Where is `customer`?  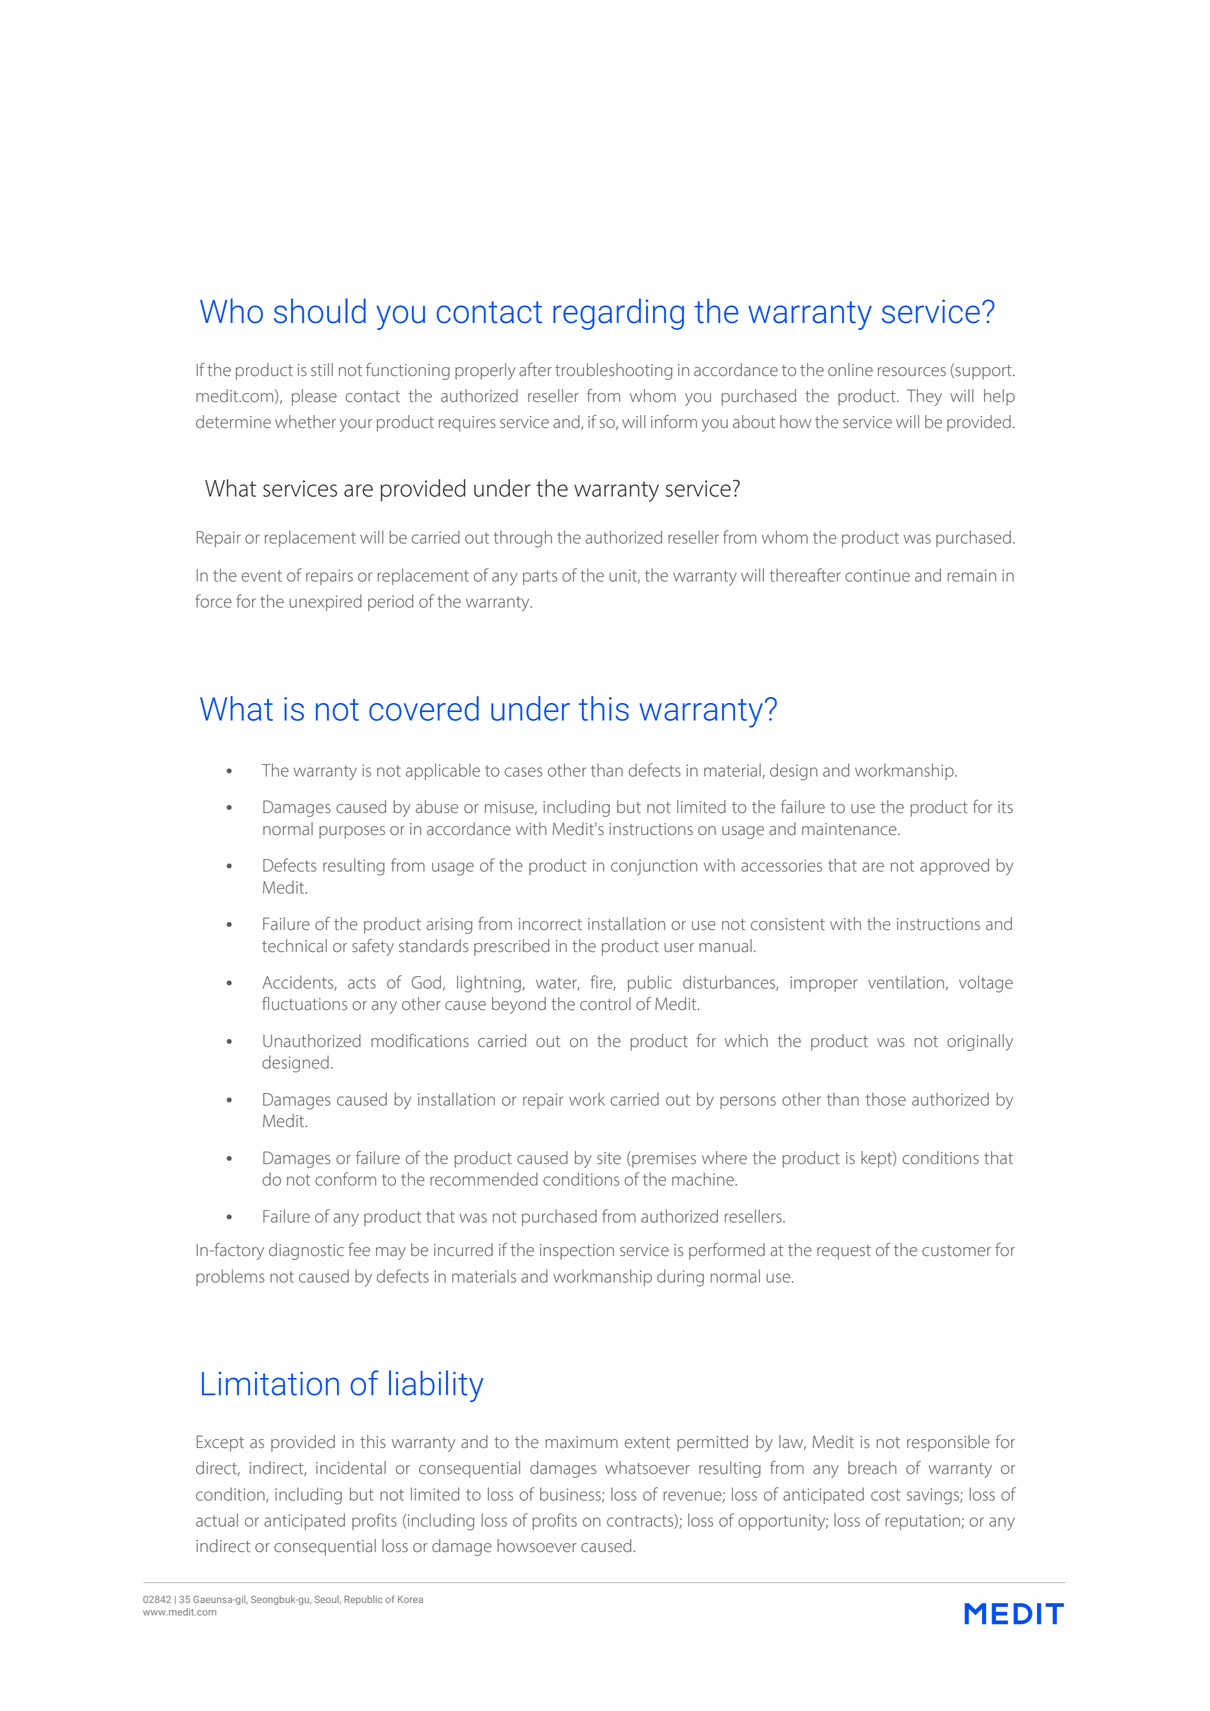 customer is located at coordinates (956, 1251).
